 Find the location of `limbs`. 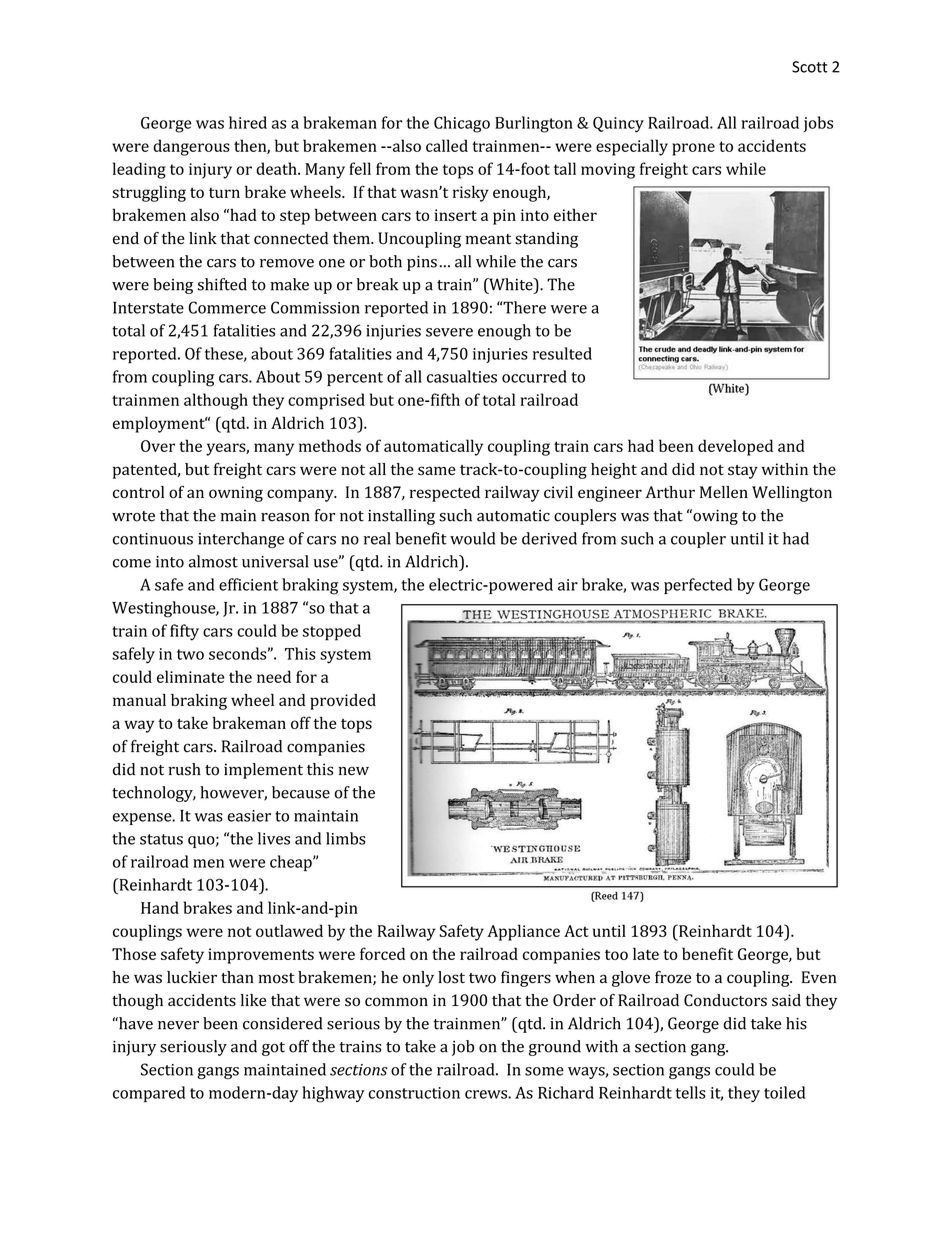

limbs is located at coordinates (345, 838).
